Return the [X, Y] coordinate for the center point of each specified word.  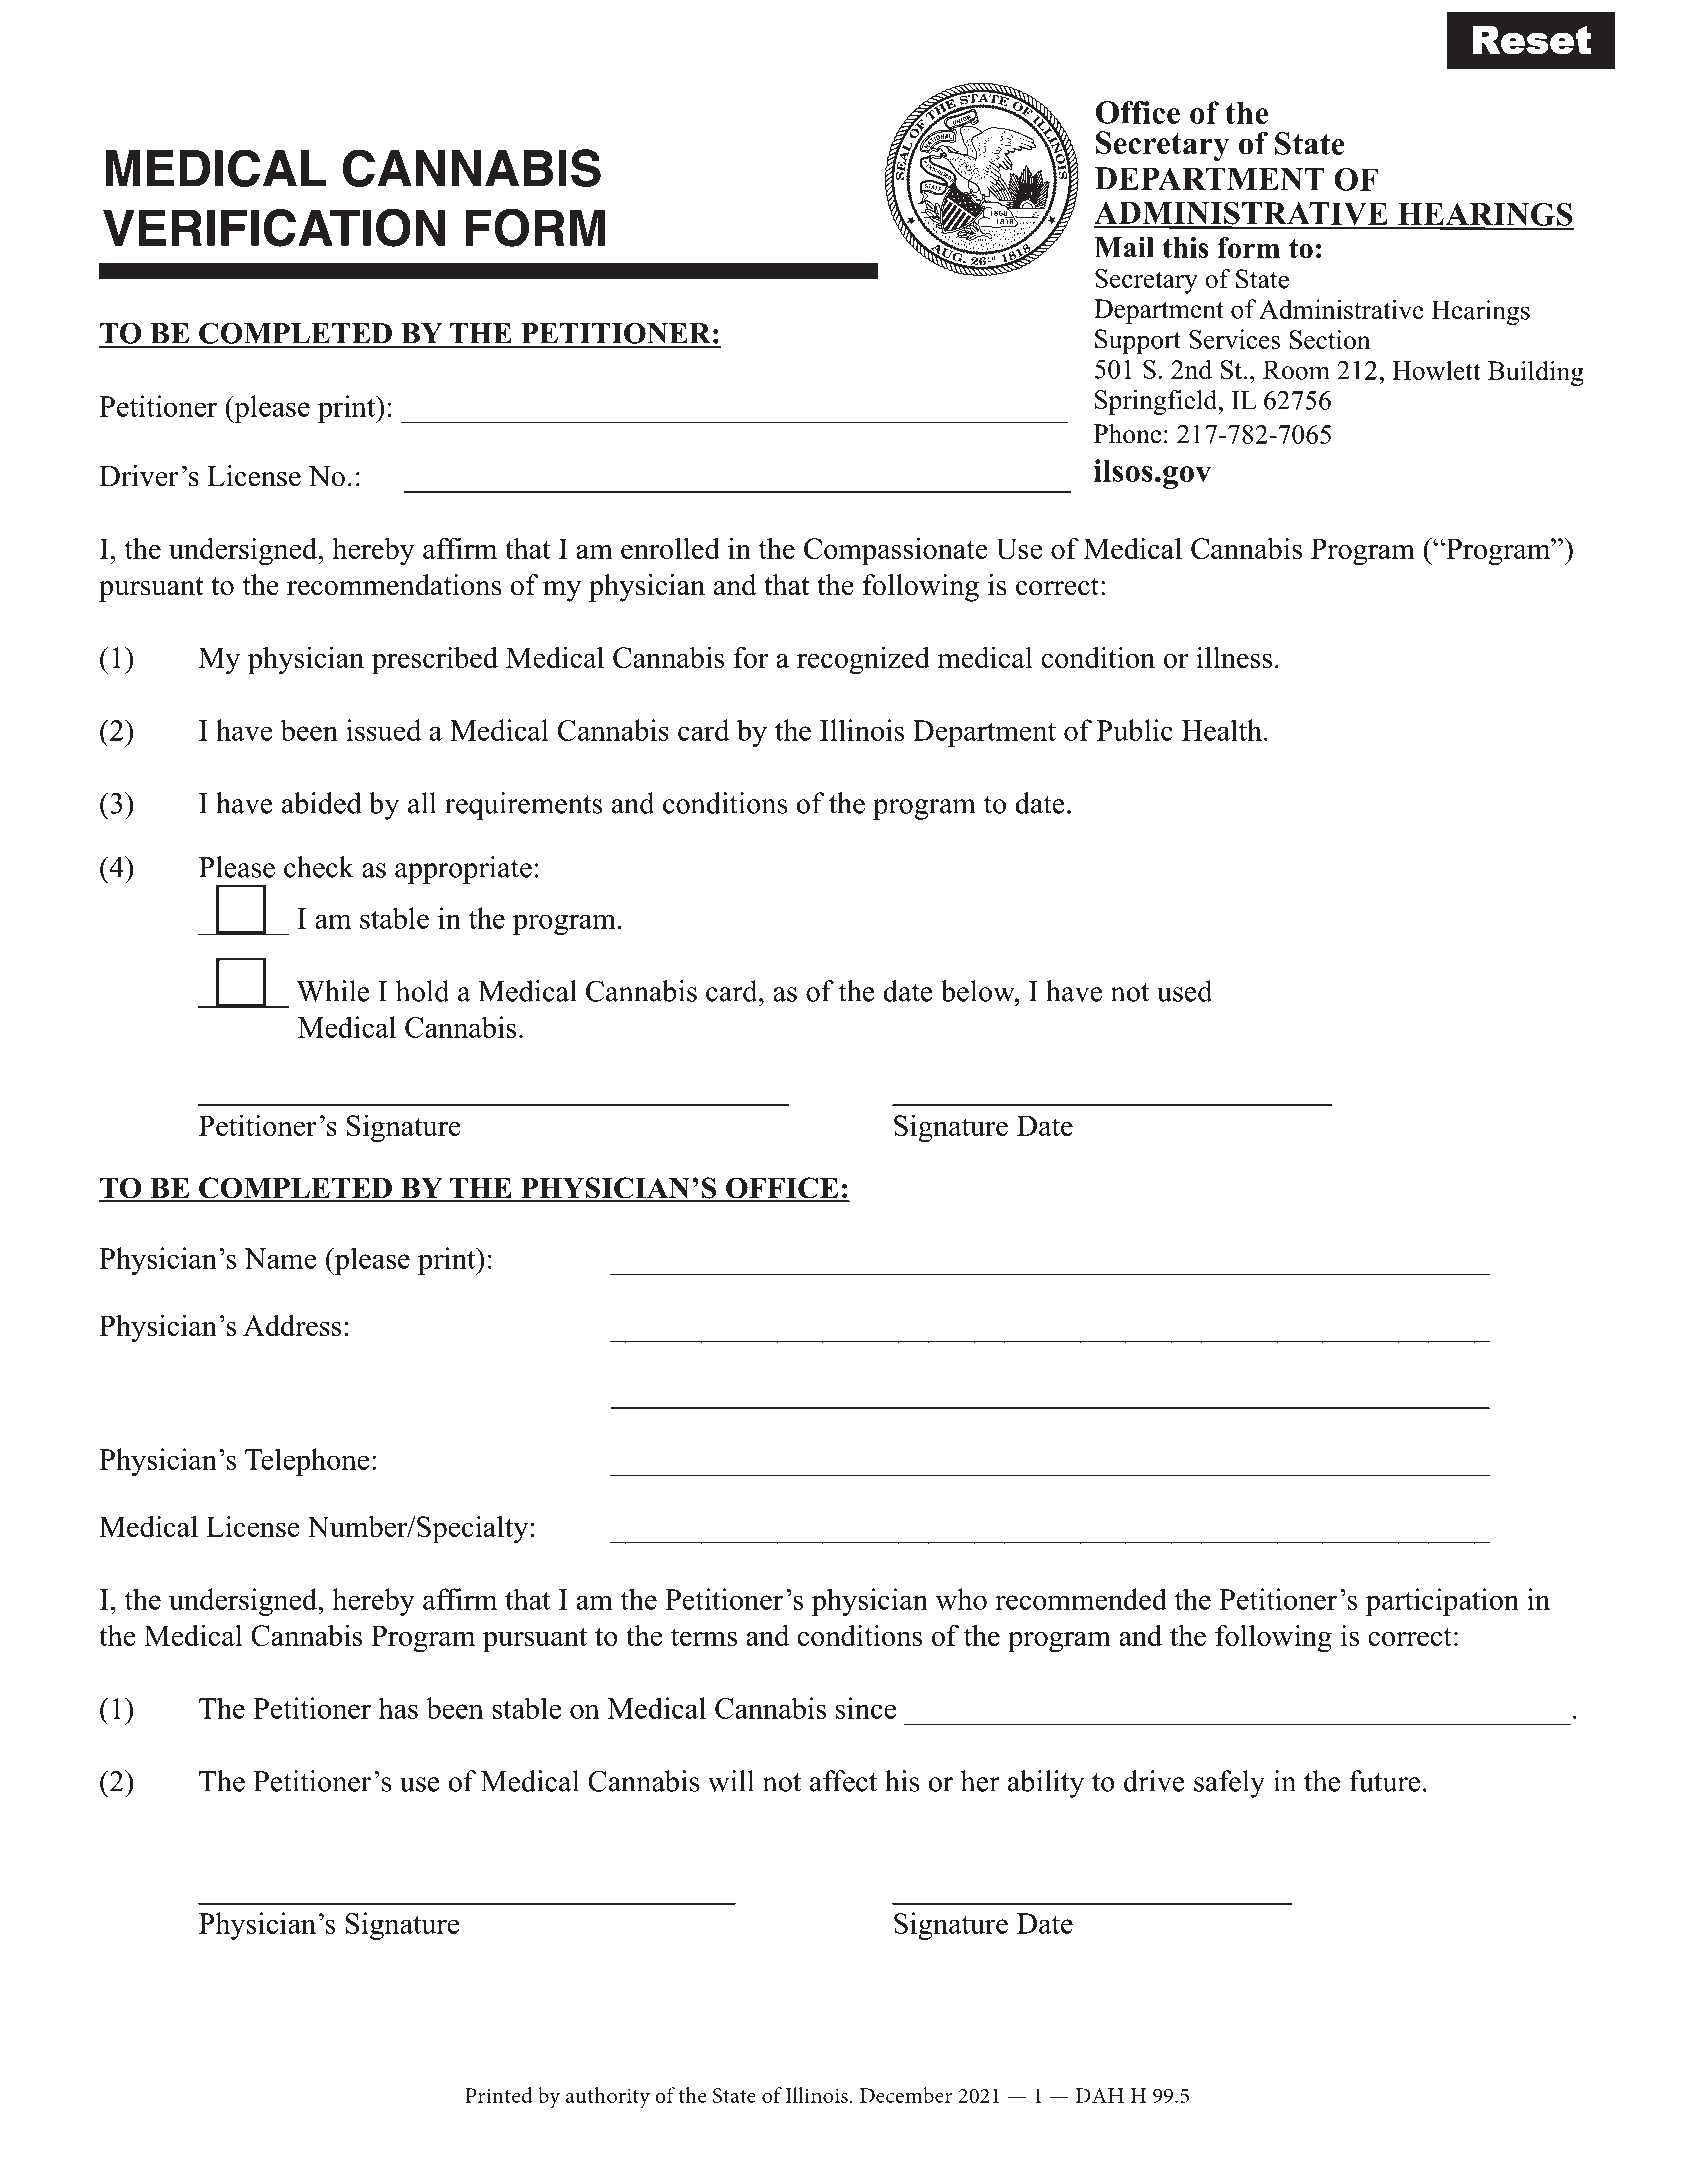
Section [1329, 340]
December [906, 2095]
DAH [1099, 2095]
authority [608, 2098]
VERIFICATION [274, 227]
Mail [1124, 247]
